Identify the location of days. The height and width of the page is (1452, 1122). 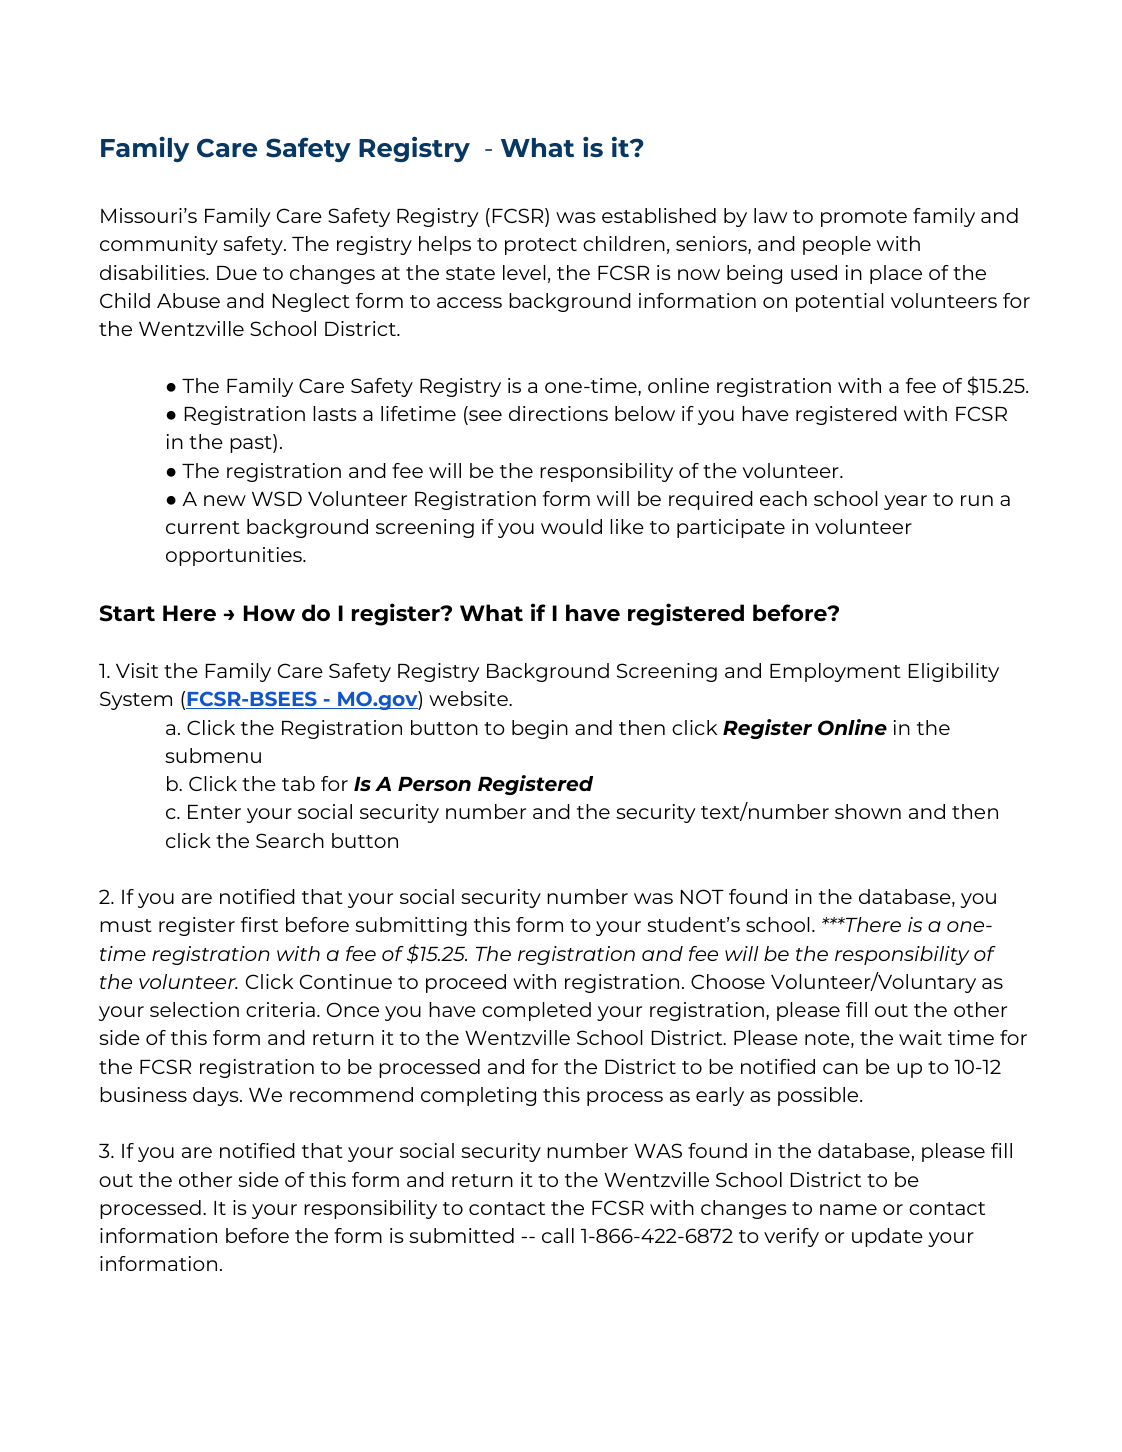
(217, 1096).
